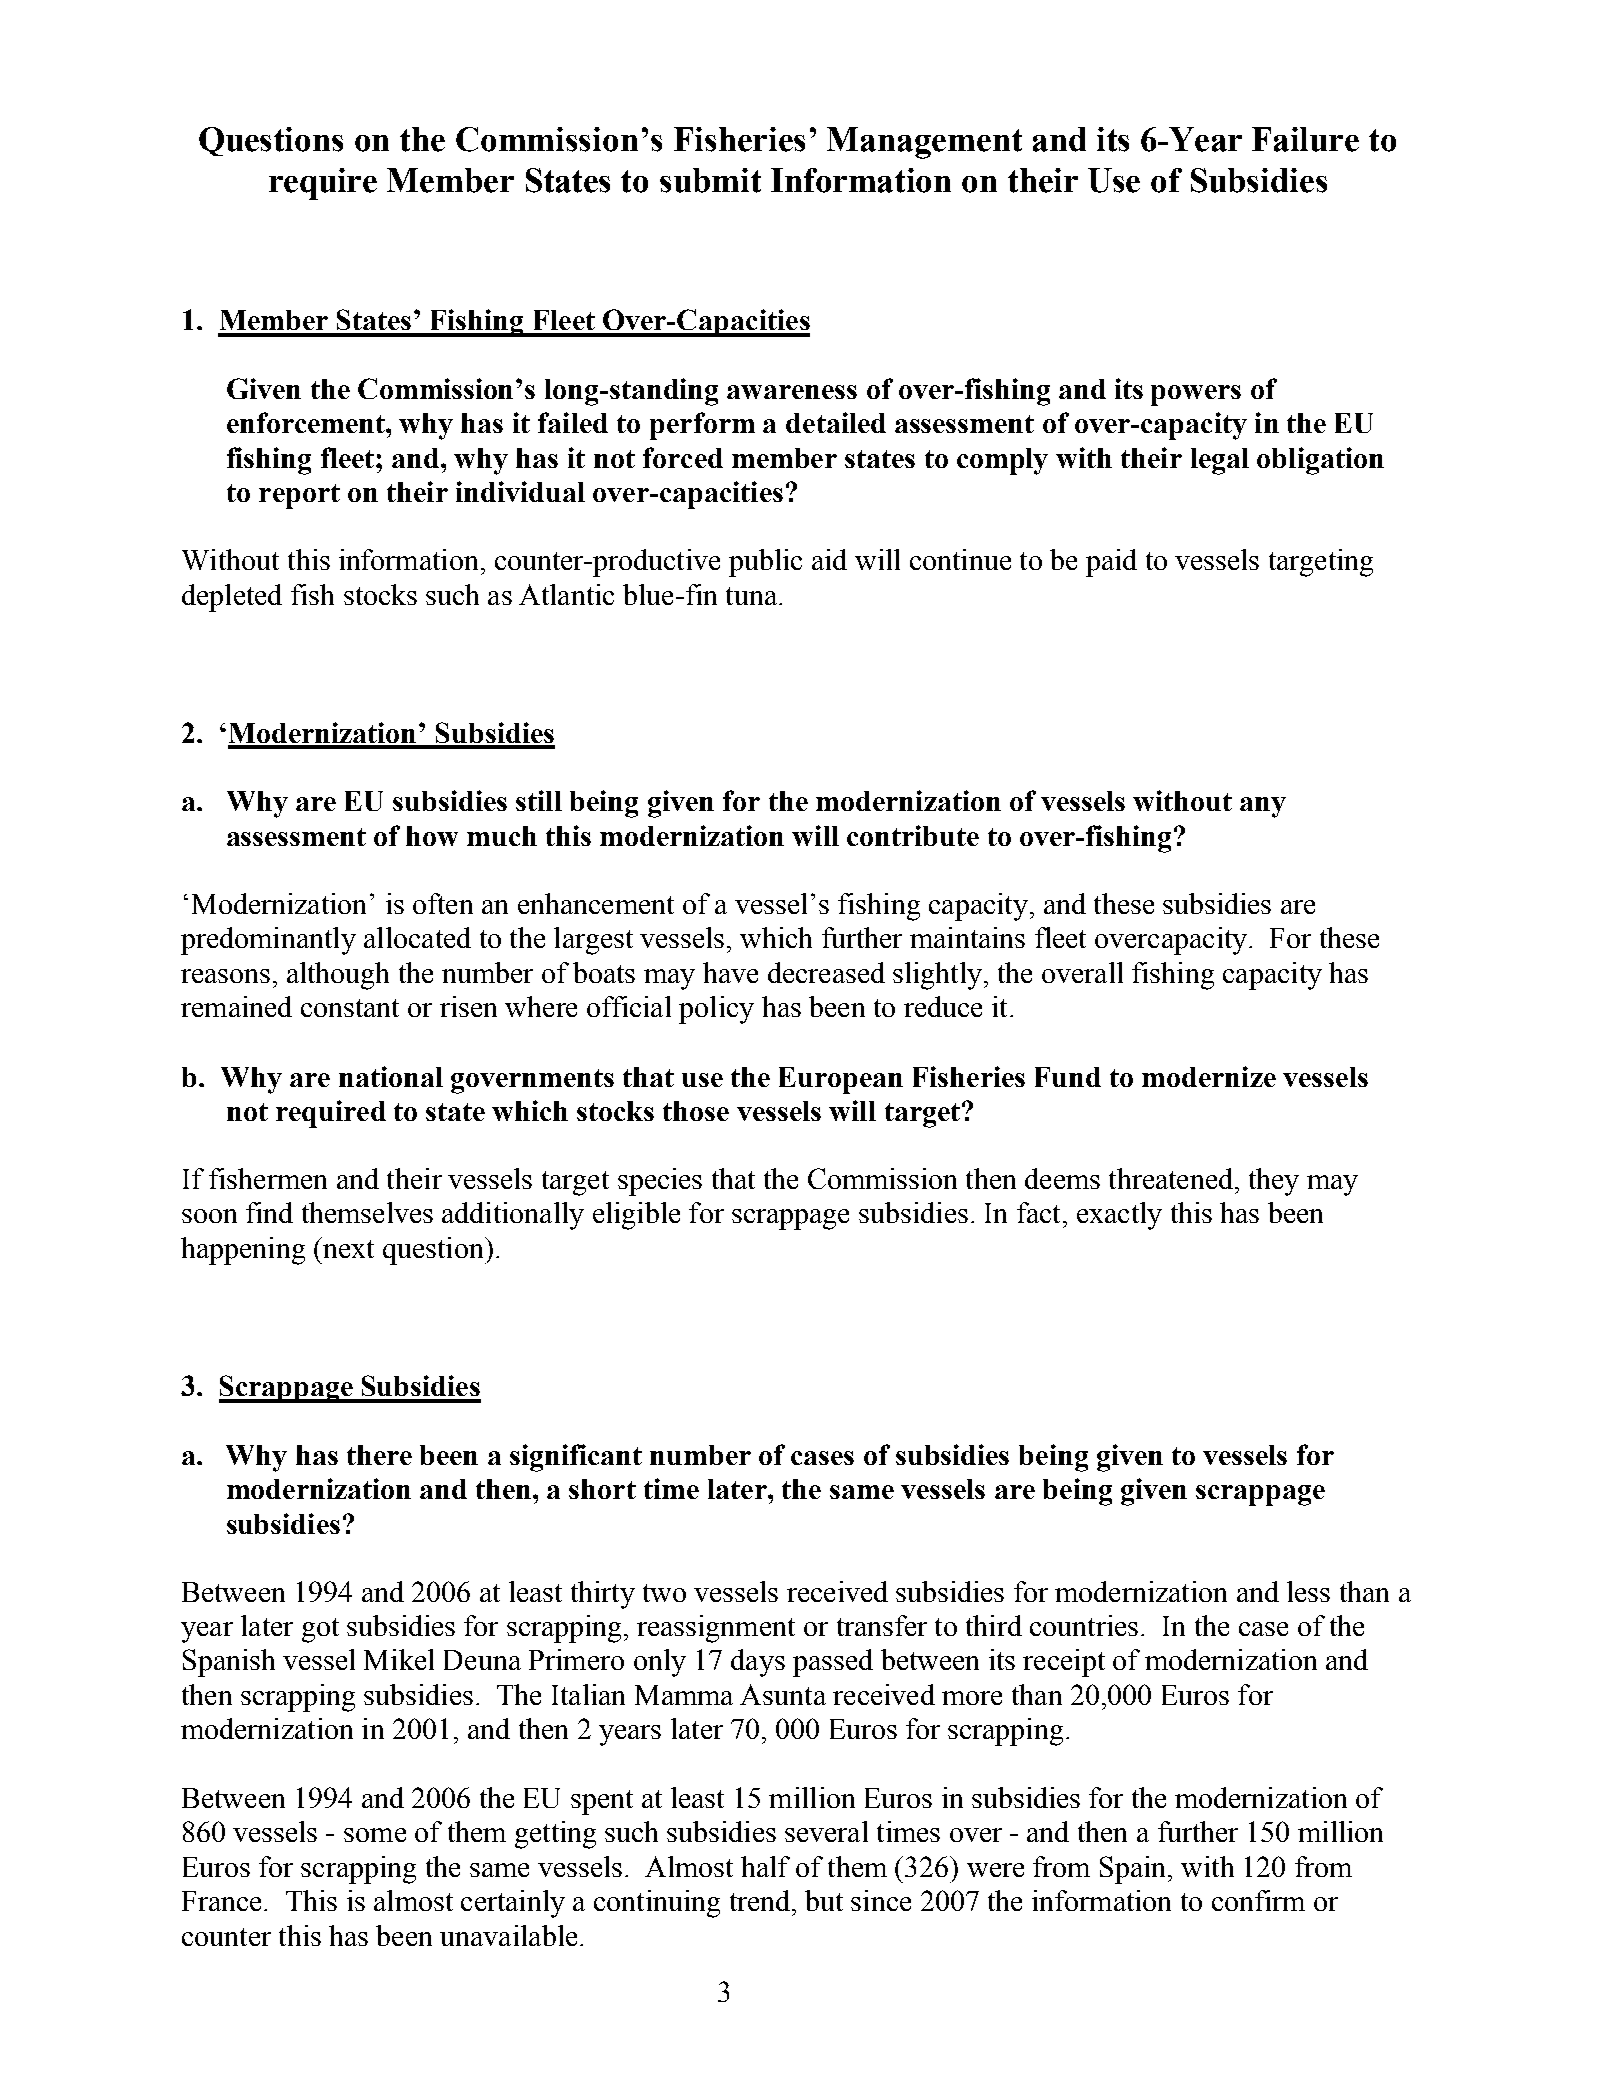 The image size is (1623, 2100). Describe the element at coordinates (716, 1010) in the screenshot. I see `policy` at that location.
